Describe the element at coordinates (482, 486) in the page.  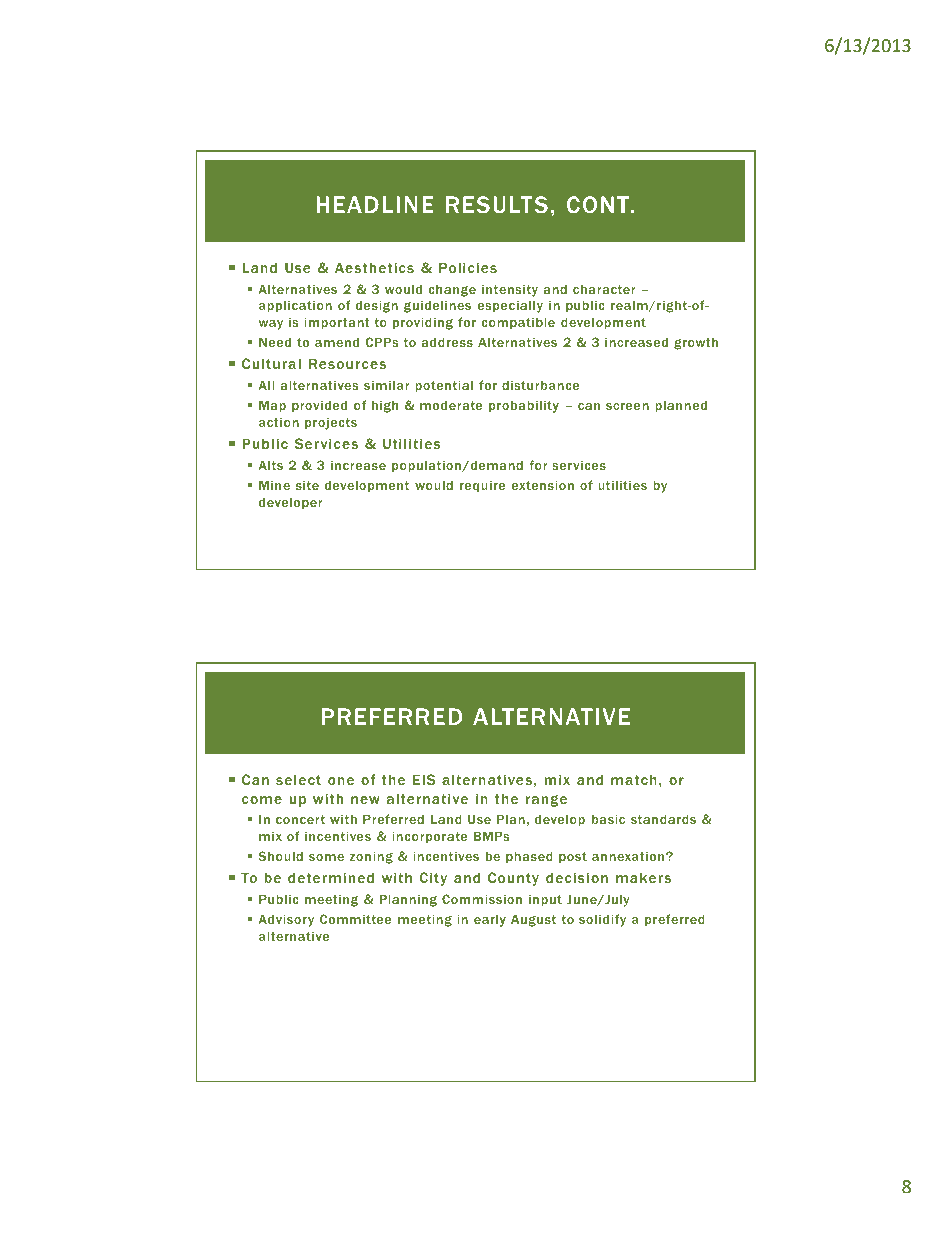
I see `require` at that location.
